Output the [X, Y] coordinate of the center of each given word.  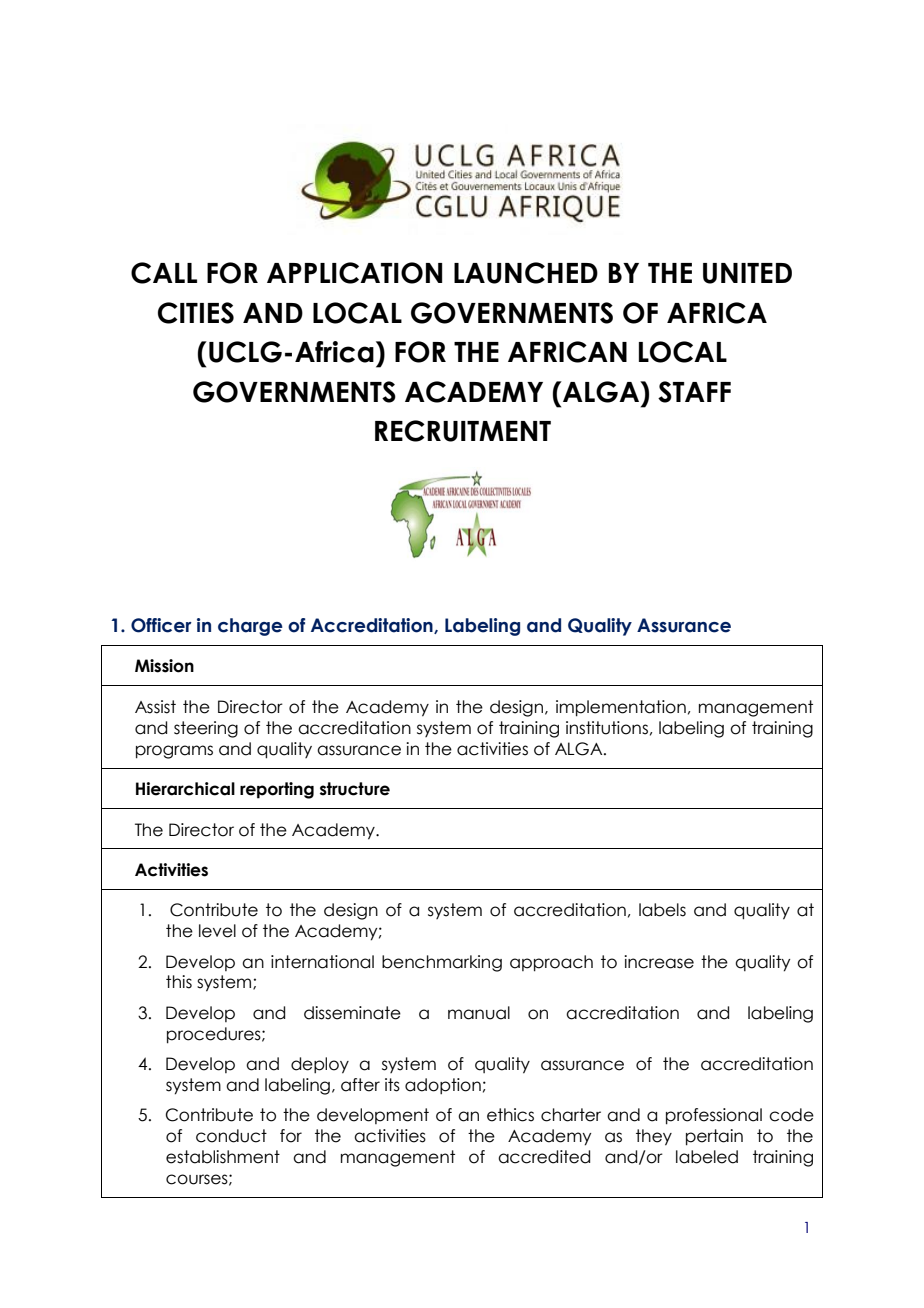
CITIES [196, 313]
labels [662, 910]
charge [250, 627]
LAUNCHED [526, 273]
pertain [714, 1137]
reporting [277, 790]
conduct [231, 1136]
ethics [510, 1115]
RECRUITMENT [463, 431]
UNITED [747, 273]
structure [355, 789]
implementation [621, 708]
